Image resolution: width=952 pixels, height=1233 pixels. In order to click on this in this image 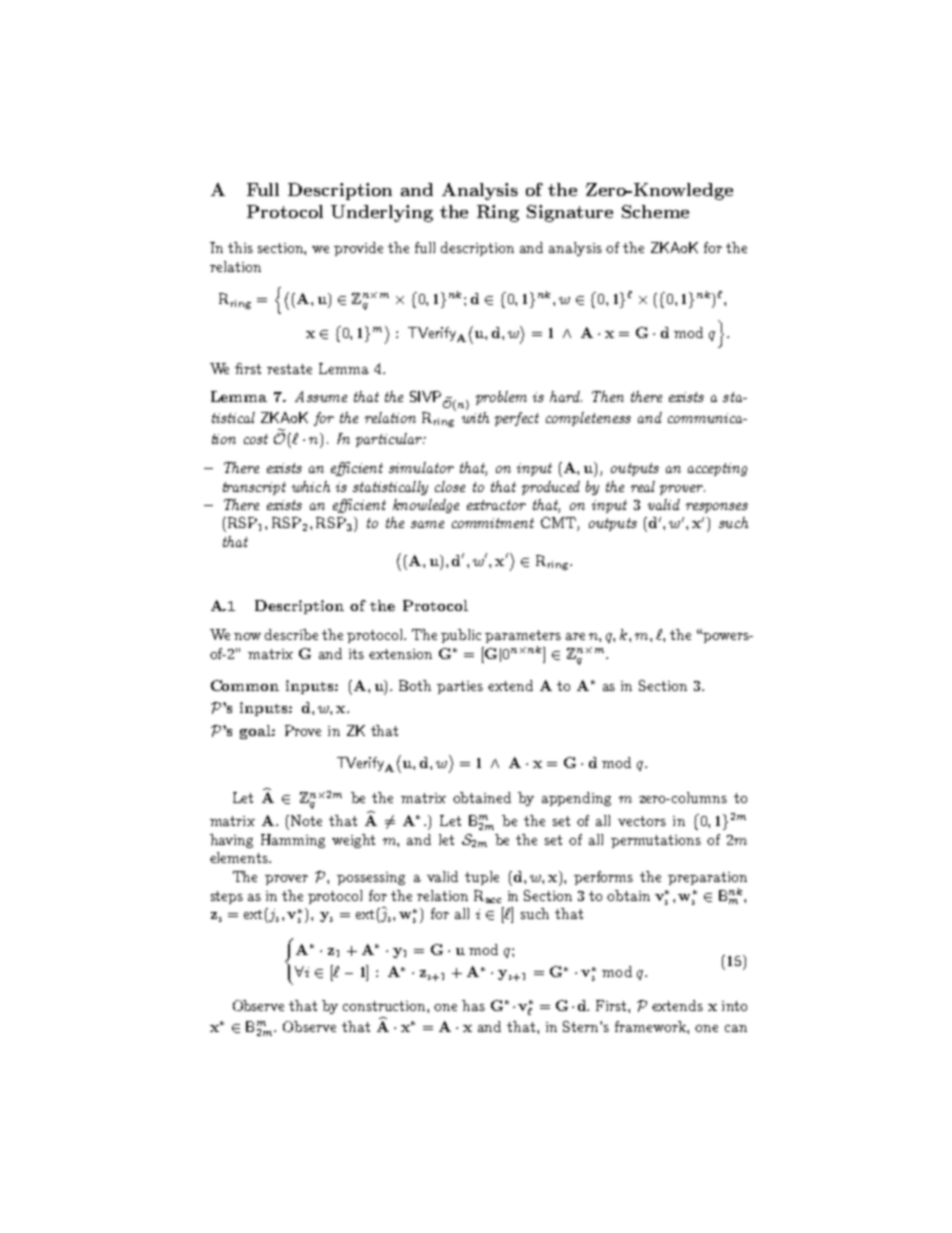, I will do `click(240, 247)`.
